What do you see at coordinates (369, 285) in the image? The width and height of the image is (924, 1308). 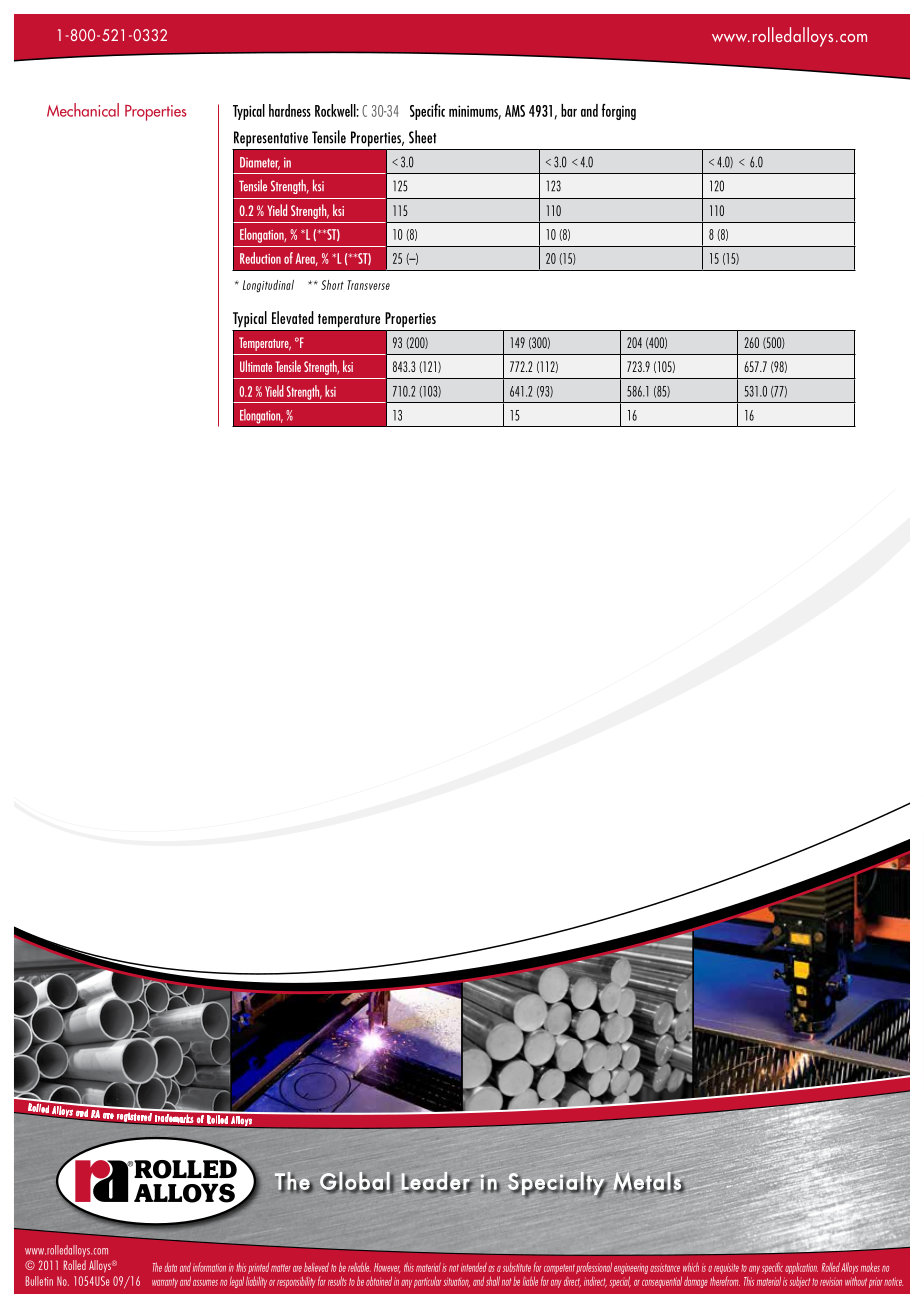 I see `Transverse` at bounding box center [369, 285].
